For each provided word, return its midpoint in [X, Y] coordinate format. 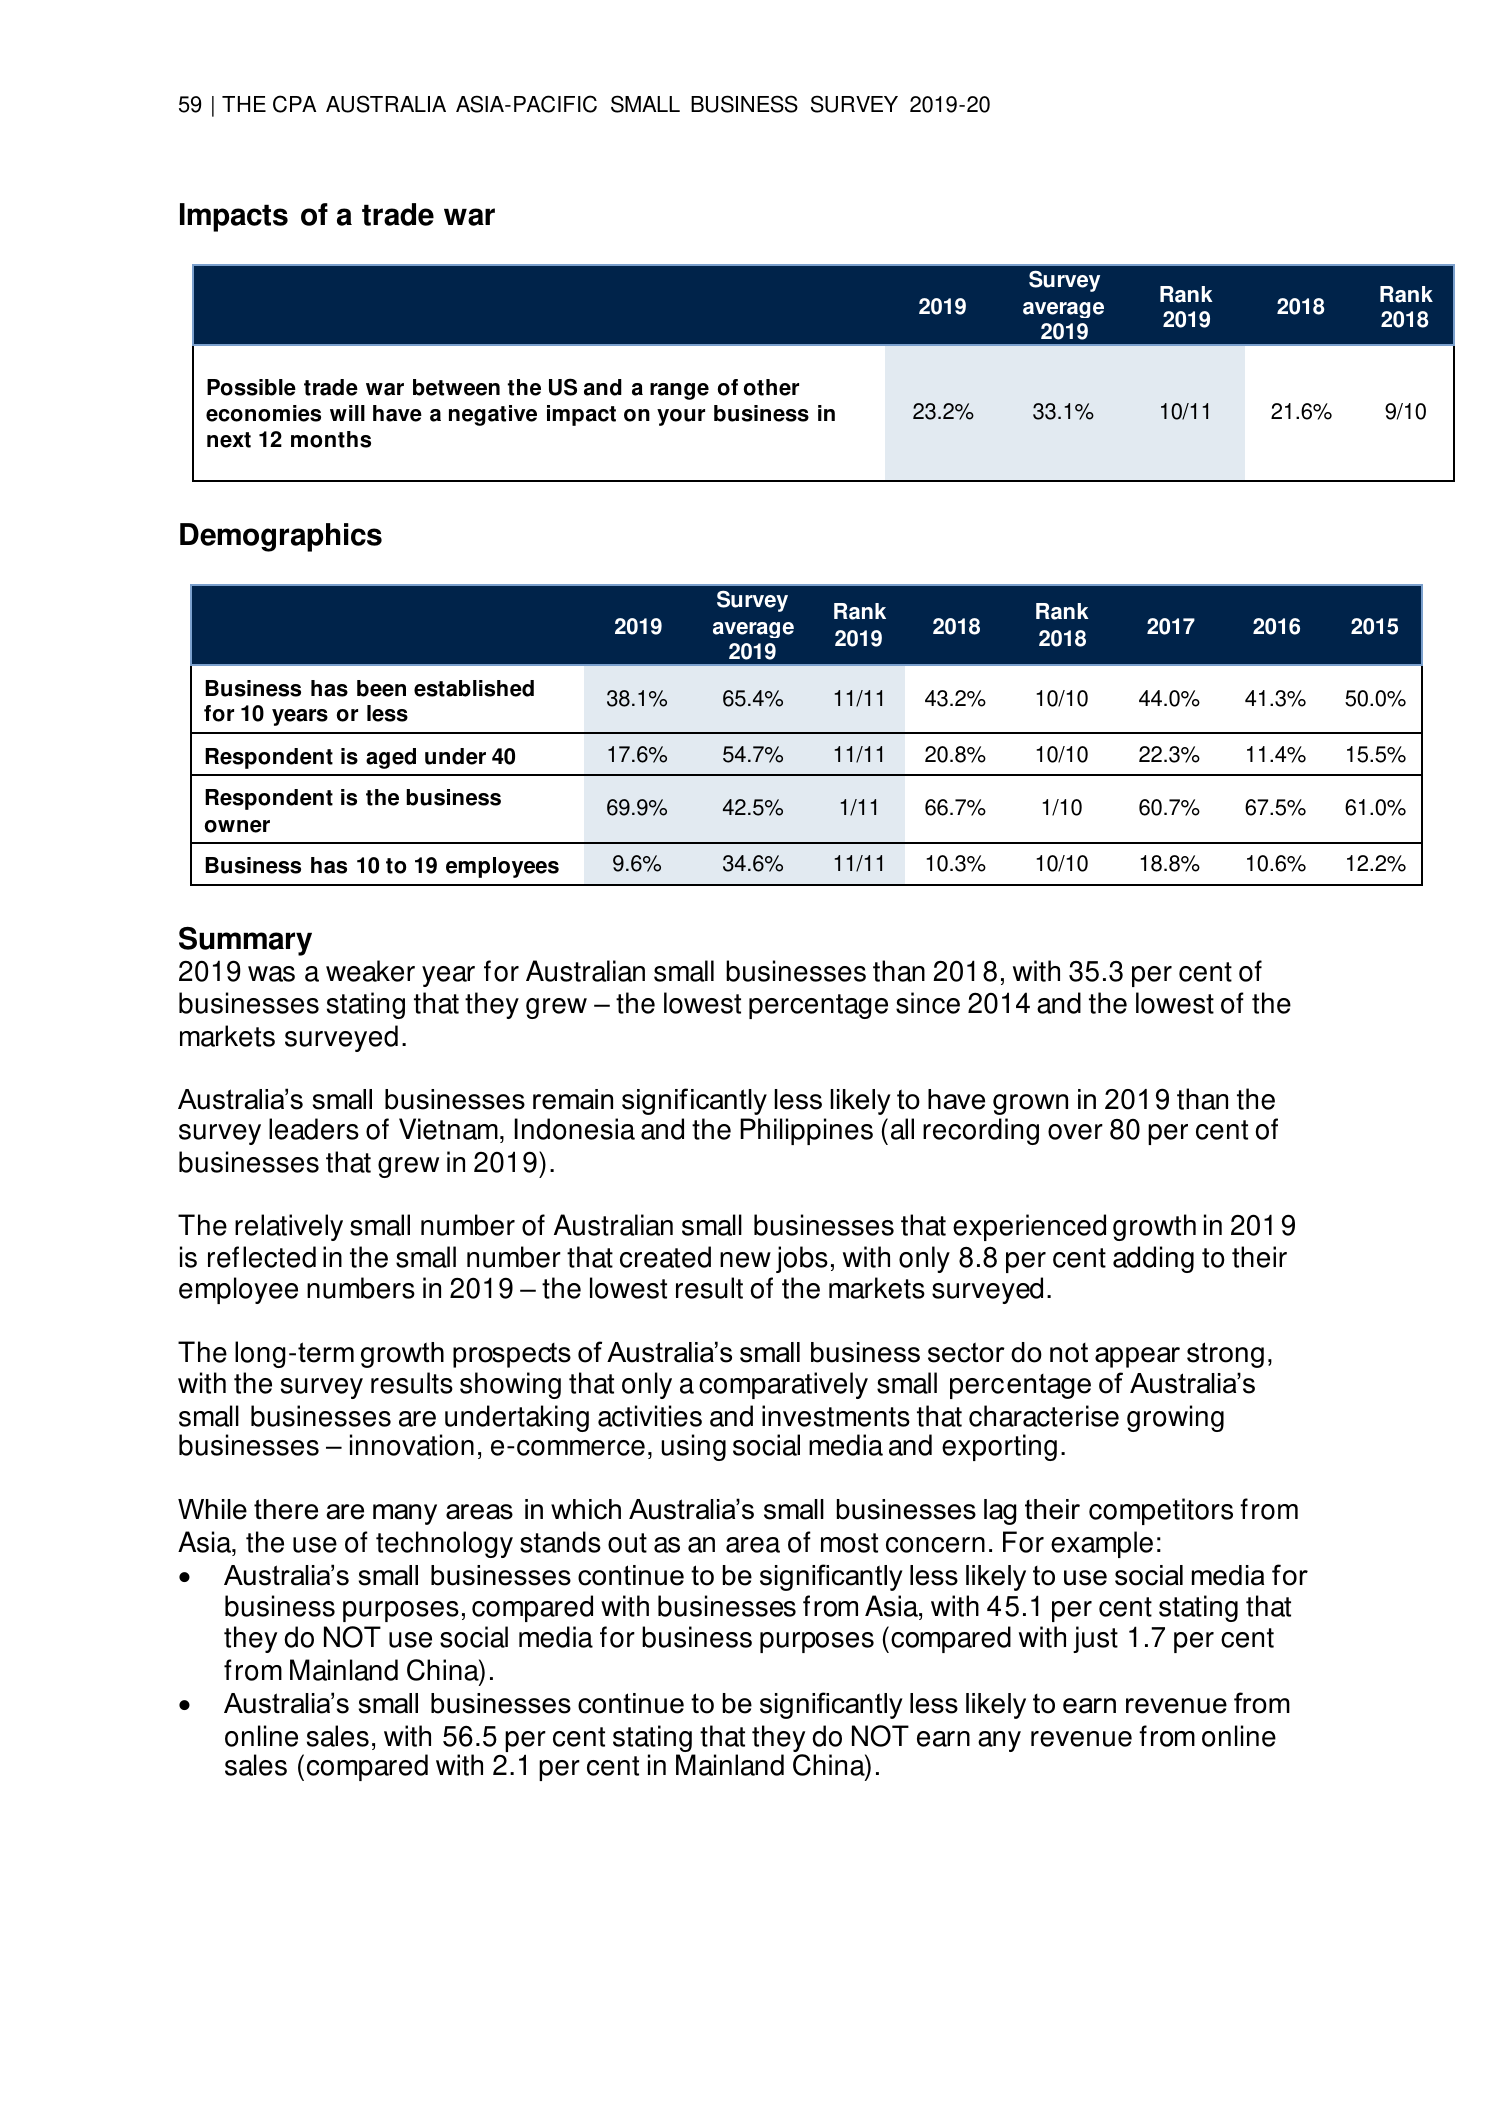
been [381, 688]
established [474, 688]
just [1095, 1639]
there [286, 1509]
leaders [314, 1129]
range [679, 391]
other [771, 387]
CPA [294, 104]
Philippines [806, 1131]
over [1075, 1132]
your [681, 417]
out [627, 1543]
